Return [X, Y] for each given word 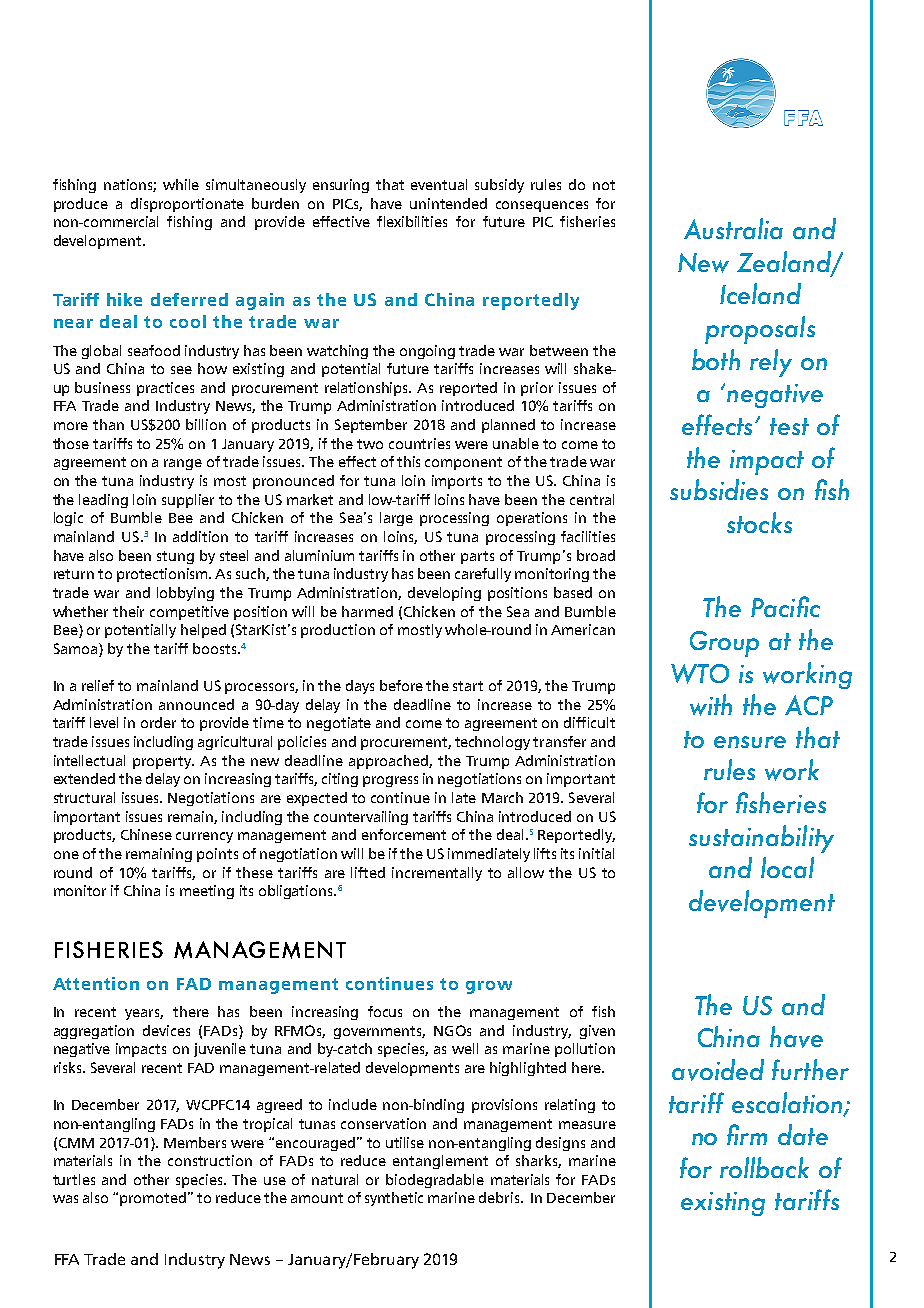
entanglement [440, 1162]
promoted [153, 1199]
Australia [733, 228]
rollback [764, 1167]
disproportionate [187, 205]
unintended [448, 203]
